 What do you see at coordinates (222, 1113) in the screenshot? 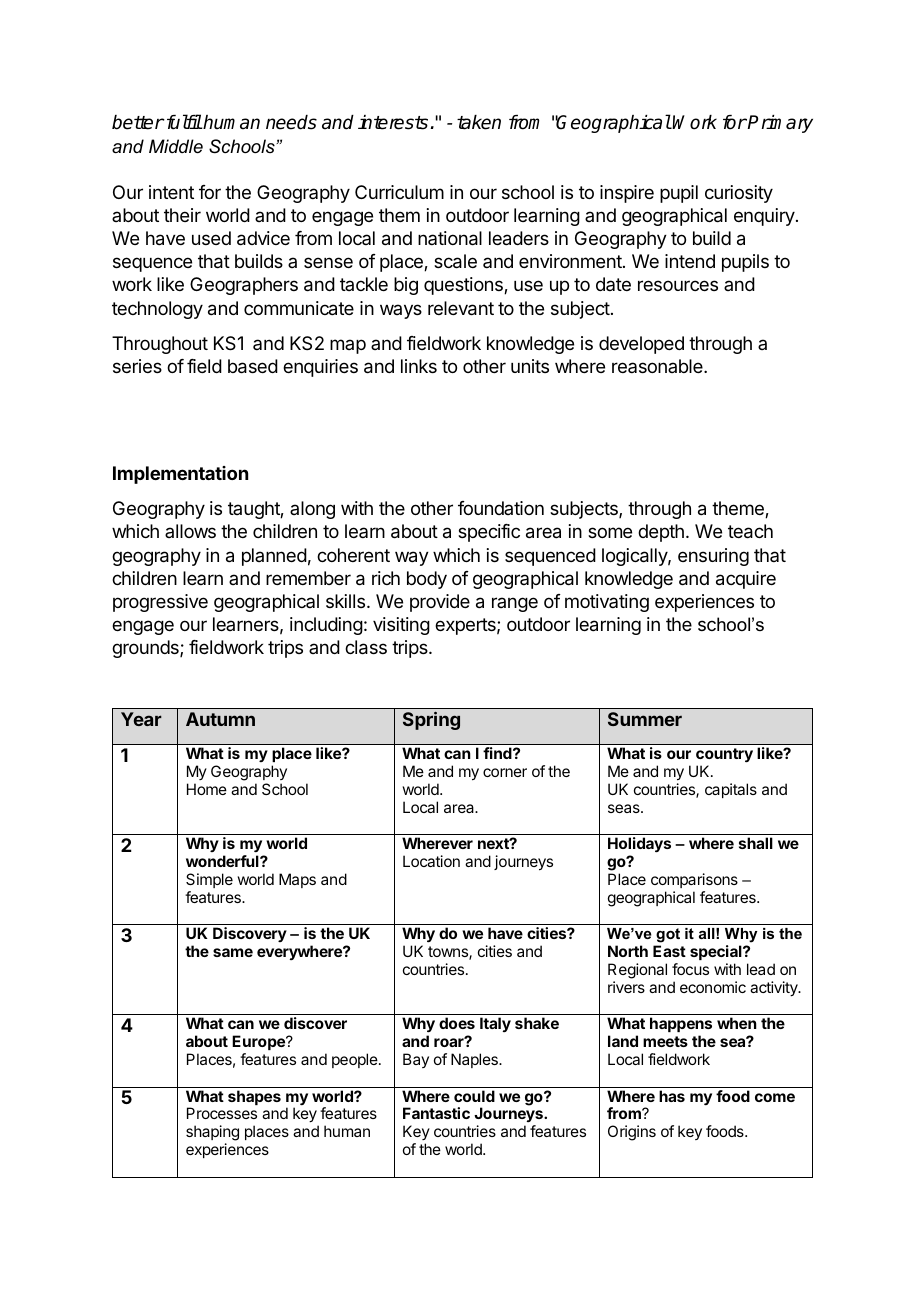
I see `Processes` at bounding box center [222, 1113].
